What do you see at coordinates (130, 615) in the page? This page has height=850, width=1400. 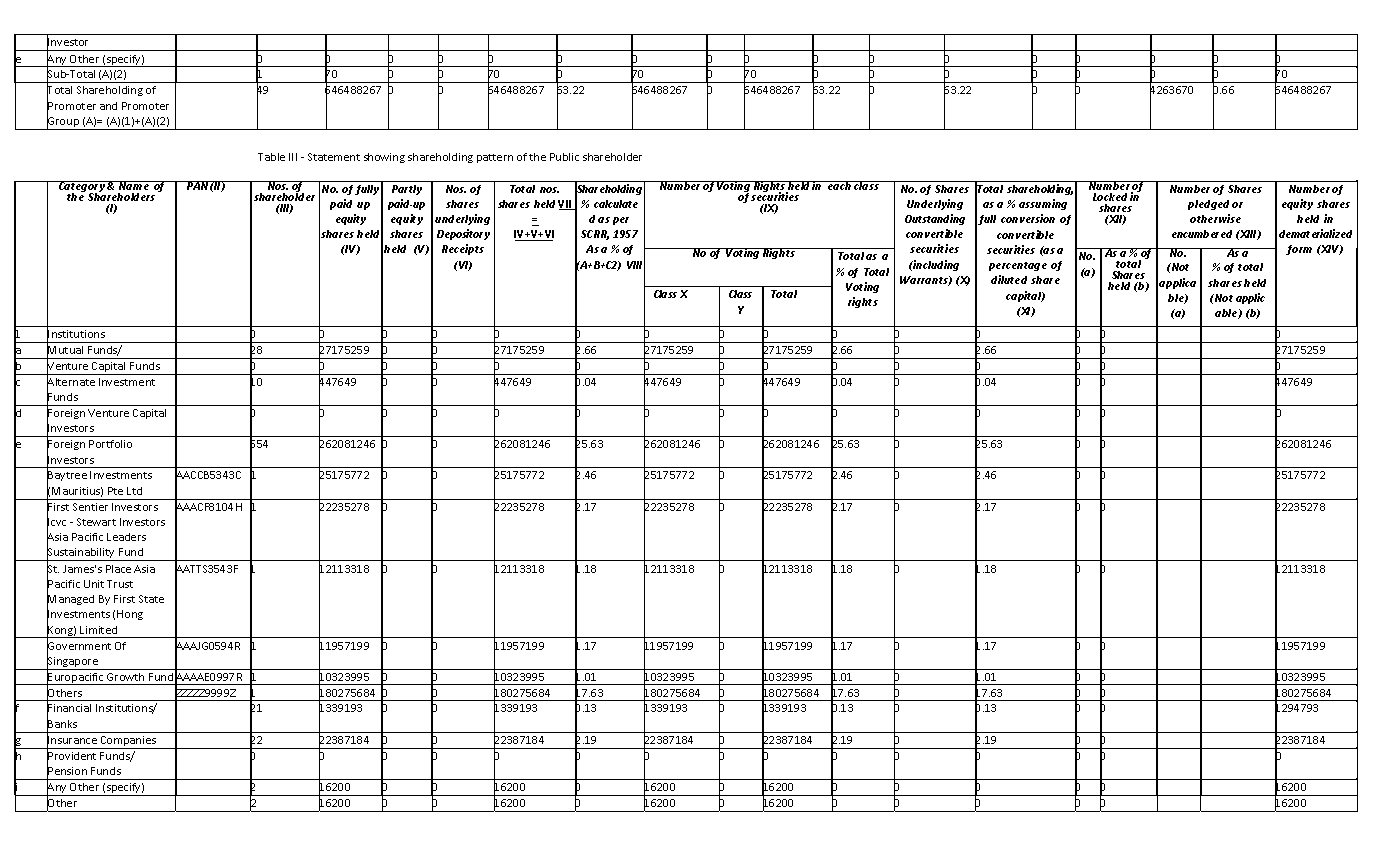 I see `Hong` at bounding box center [130, 615].
